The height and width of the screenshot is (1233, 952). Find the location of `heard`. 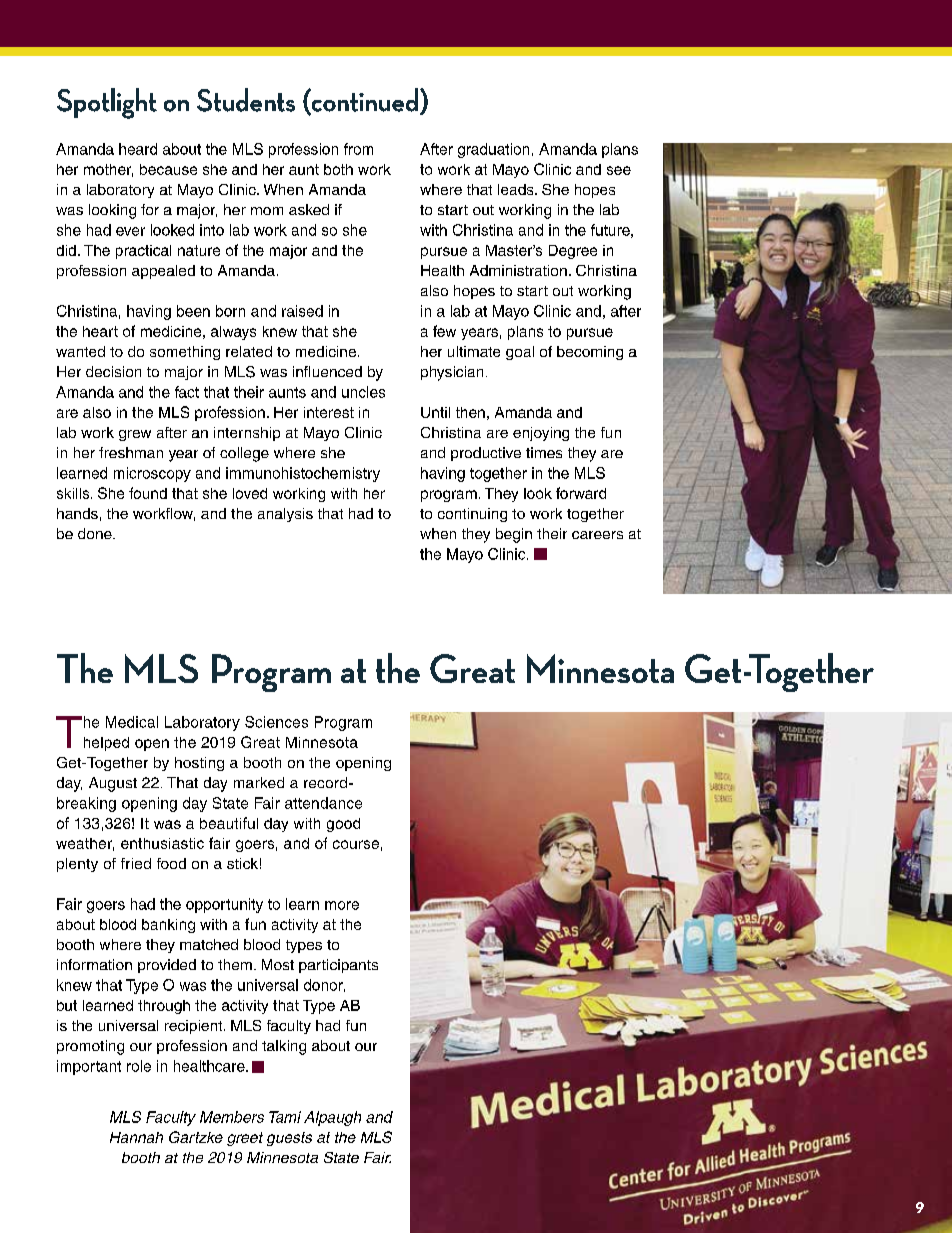

heard is located at coordinates (138, 149).
